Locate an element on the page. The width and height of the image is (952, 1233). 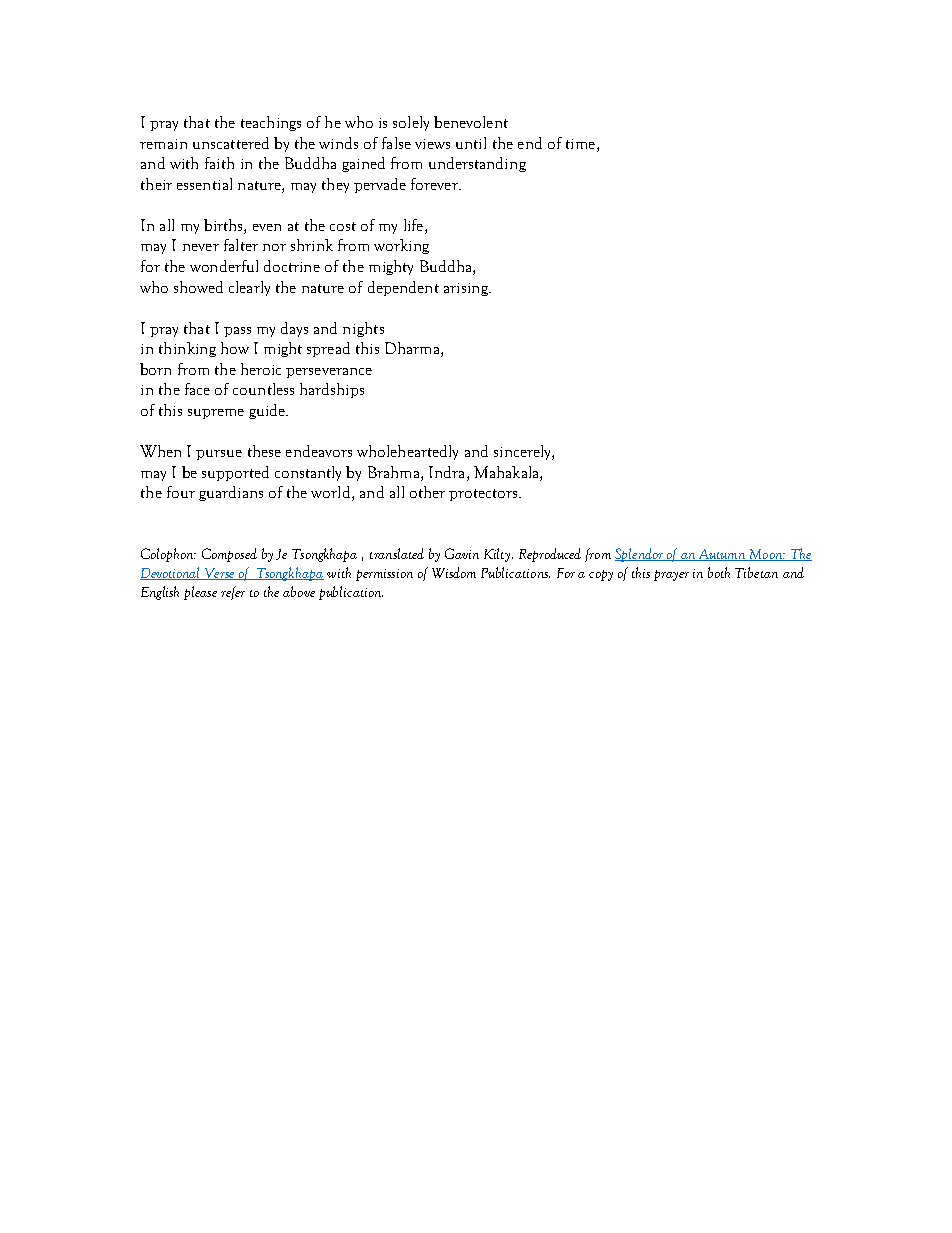
Verse is located at coordinates (219, 574).
